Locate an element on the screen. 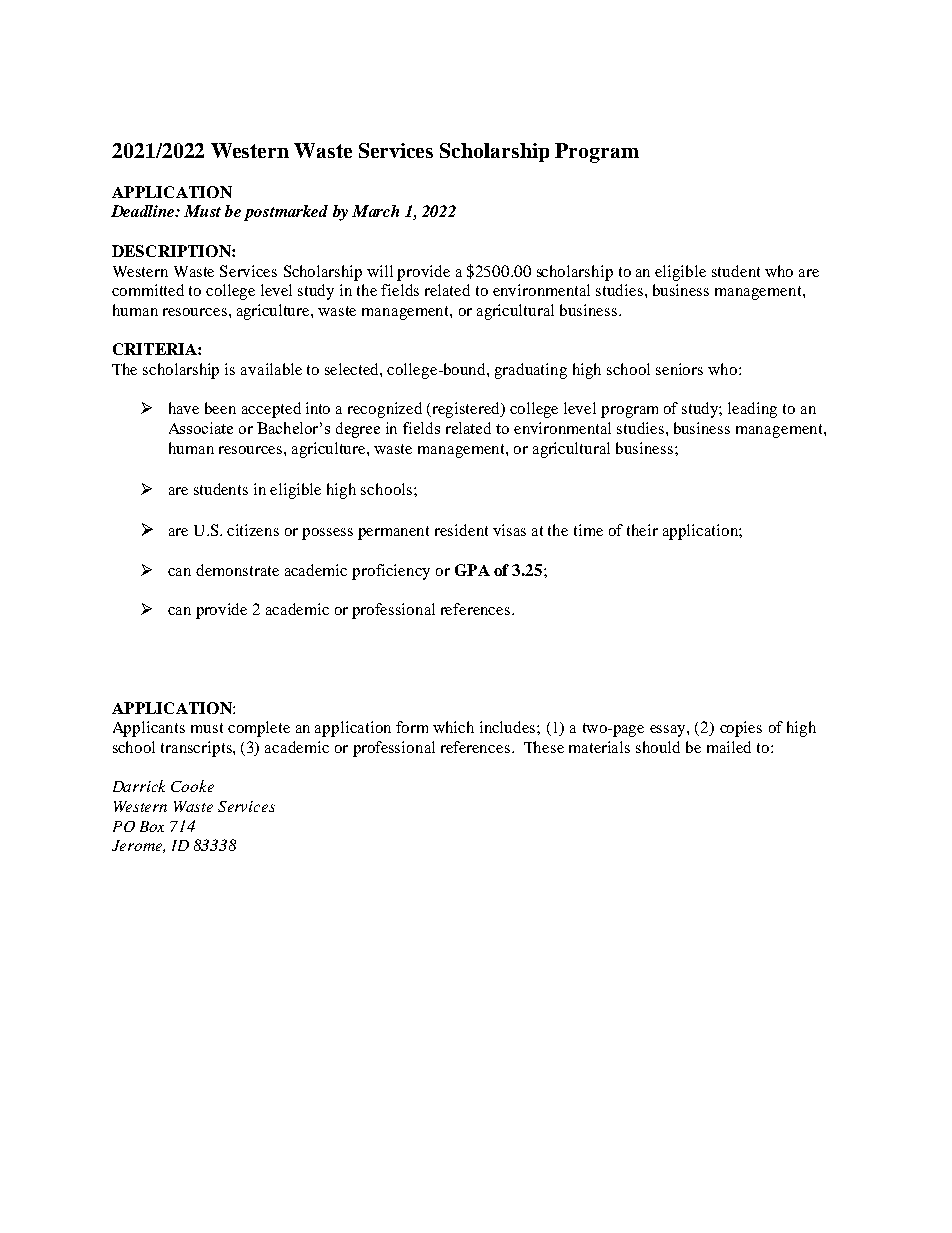  seniors is located at coordinates (679, 369).
